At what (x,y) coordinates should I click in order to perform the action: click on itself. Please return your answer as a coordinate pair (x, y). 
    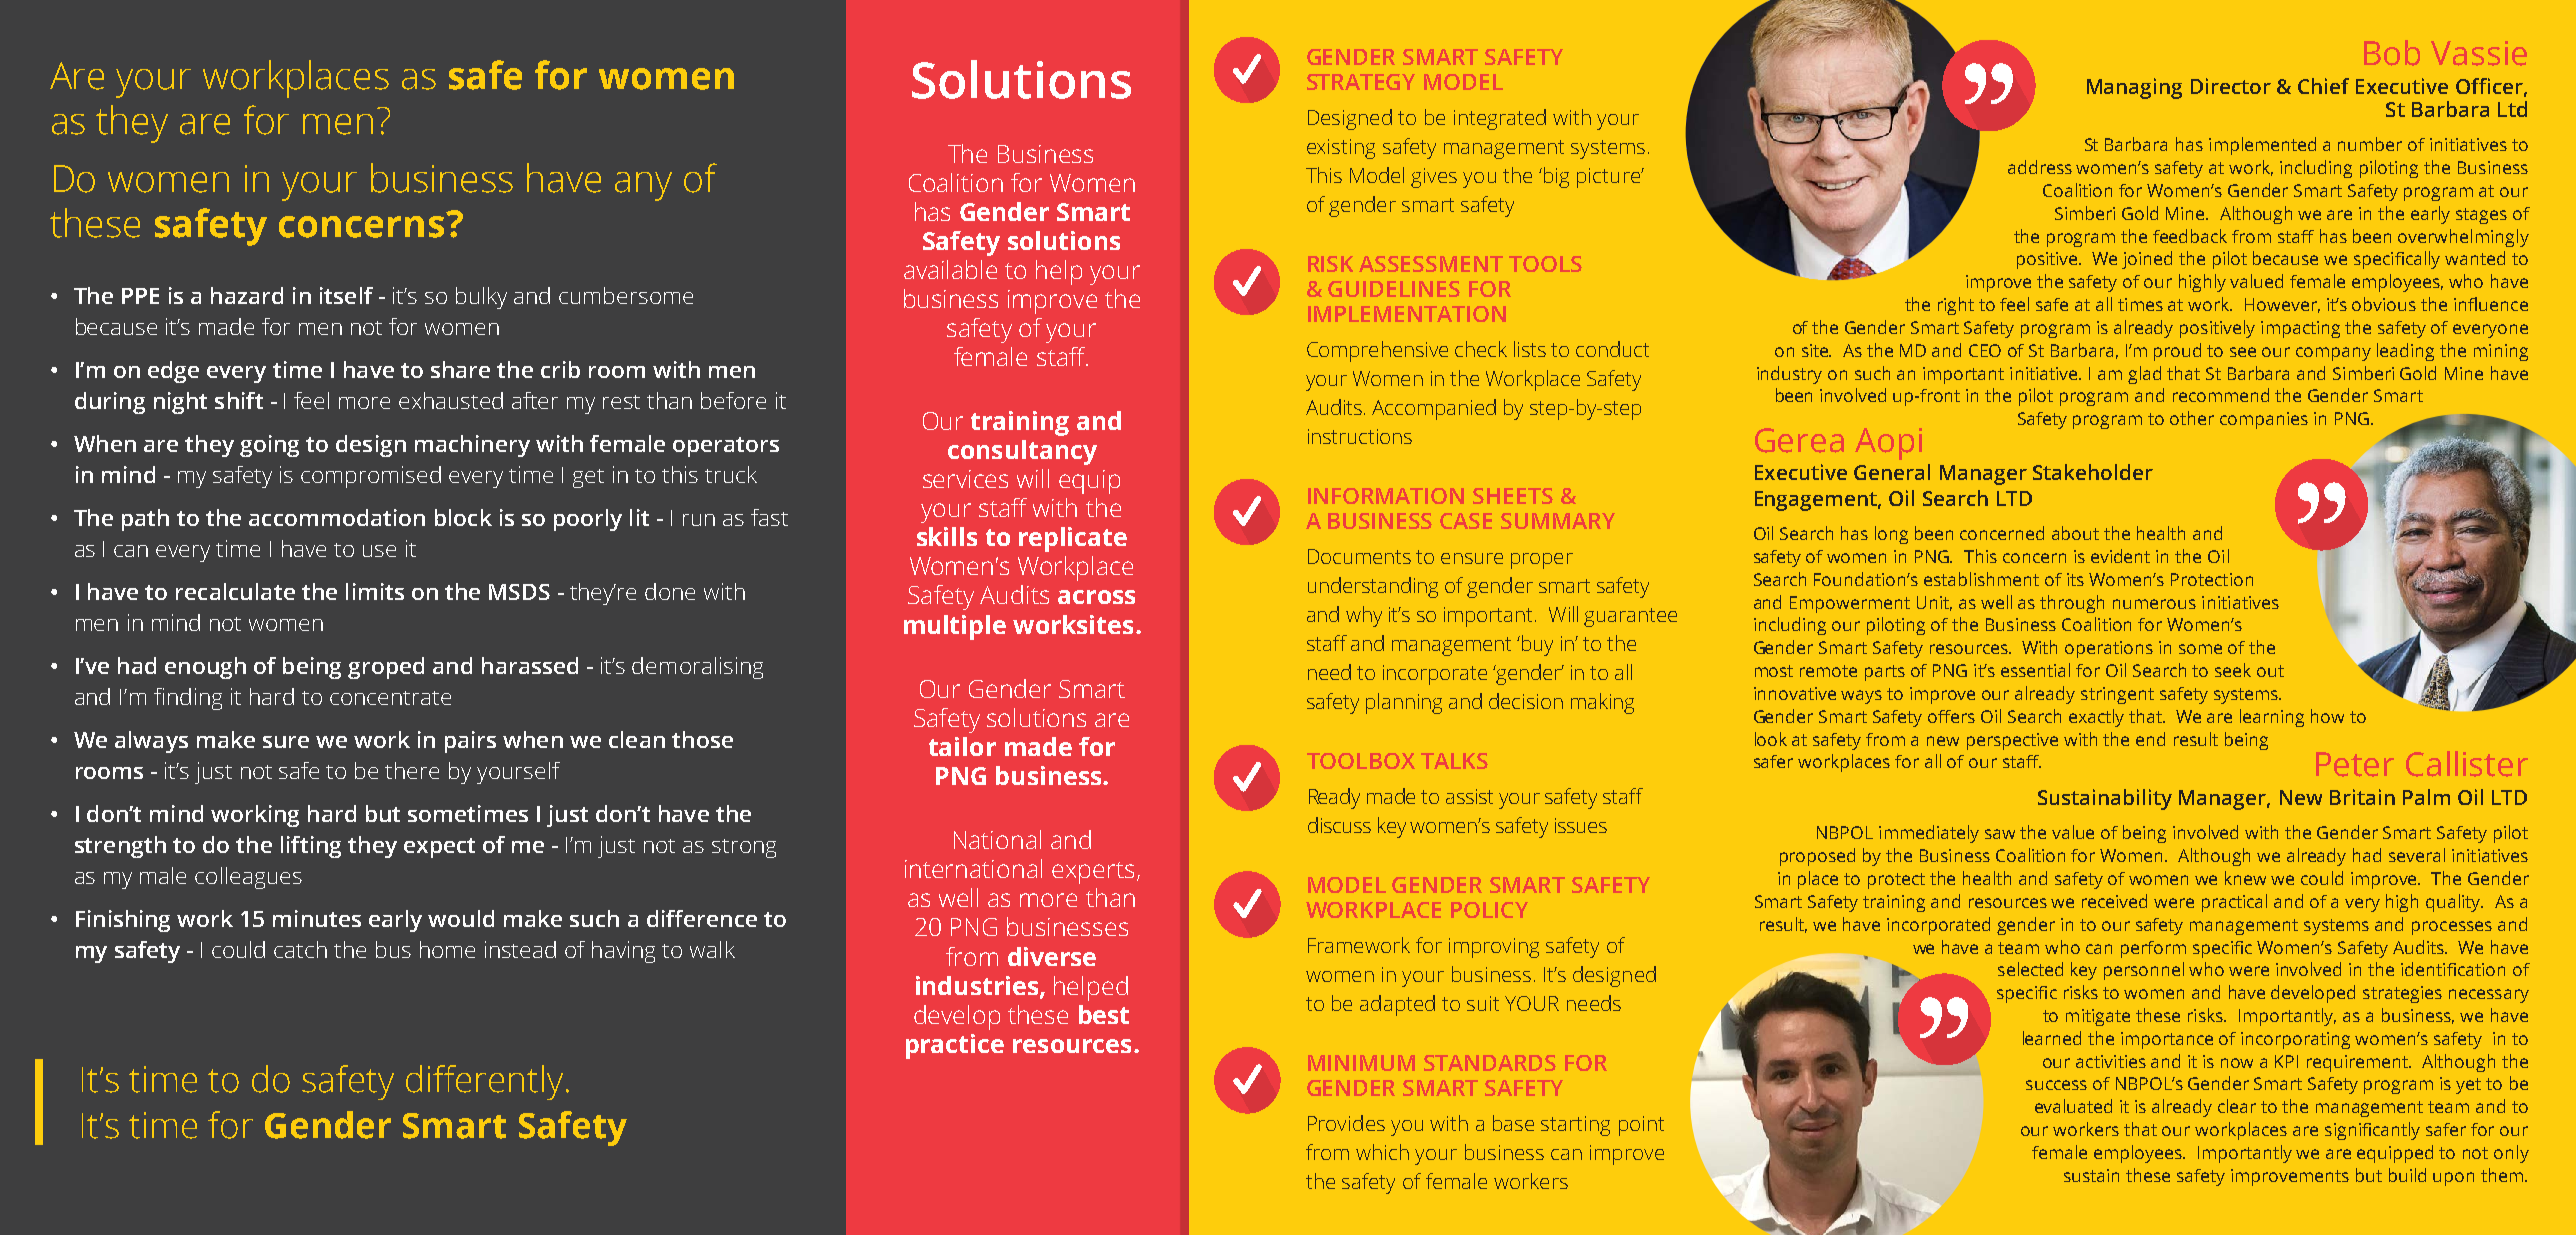
    Looking at the image, I should click on (346, 295).
